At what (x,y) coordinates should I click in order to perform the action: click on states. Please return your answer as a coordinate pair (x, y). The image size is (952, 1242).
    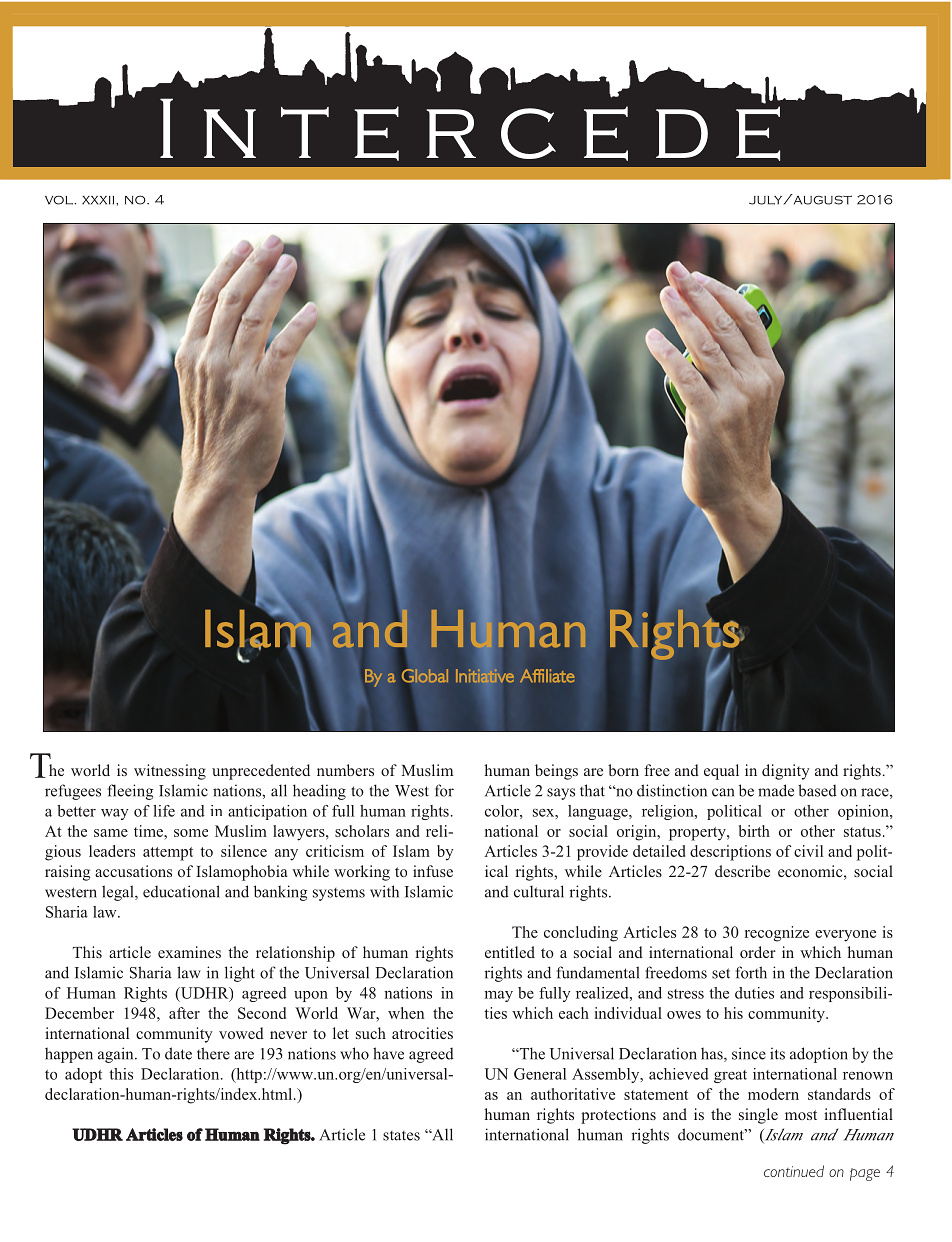
    Looking at the image, I should click on (401, 1136).
